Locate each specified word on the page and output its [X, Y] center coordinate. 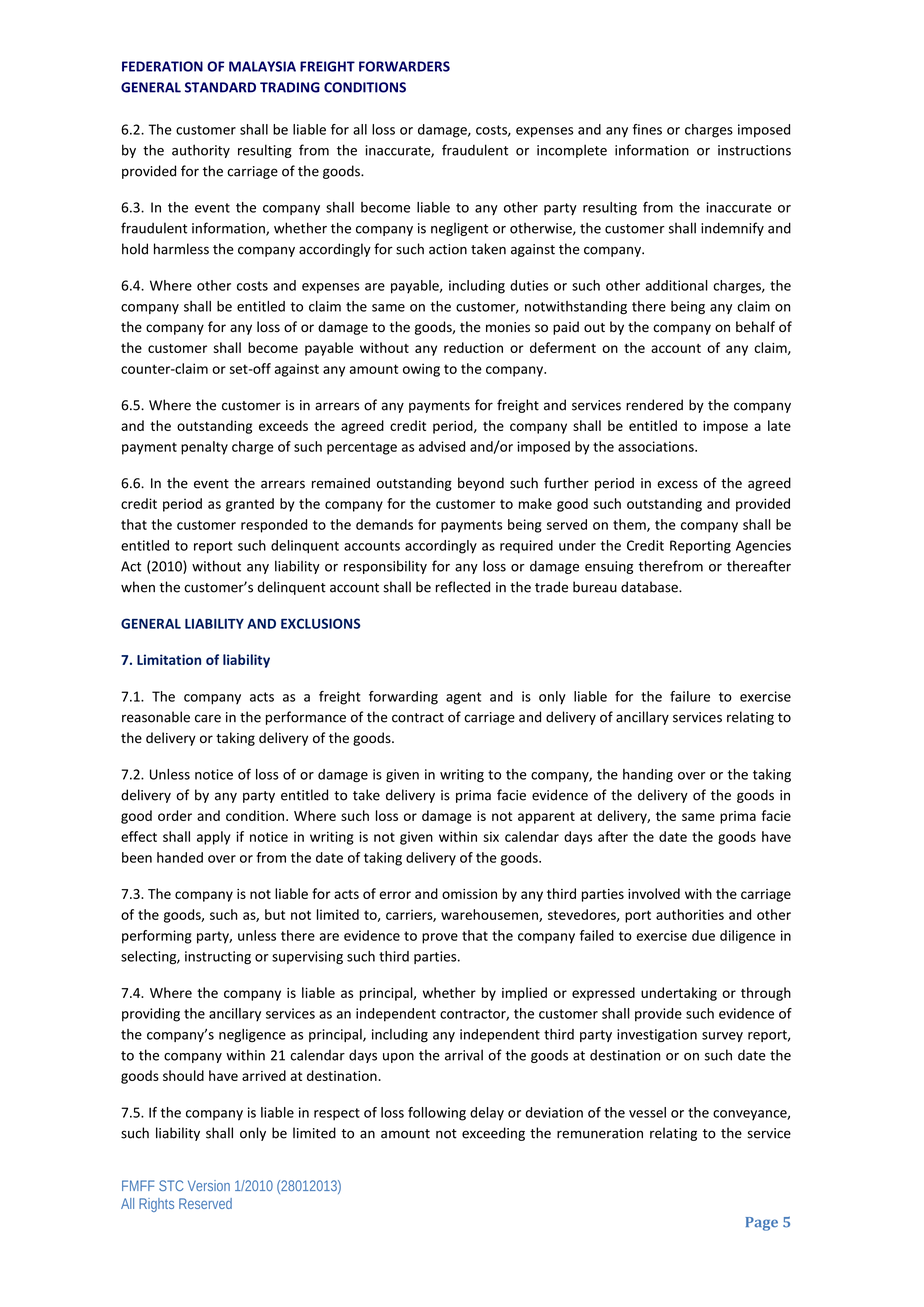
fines [647, 129]
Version [209, 1185]
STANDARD [220, 87]
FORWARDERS [404, 66]
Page [762, 1224]
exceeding [493, 1134]
